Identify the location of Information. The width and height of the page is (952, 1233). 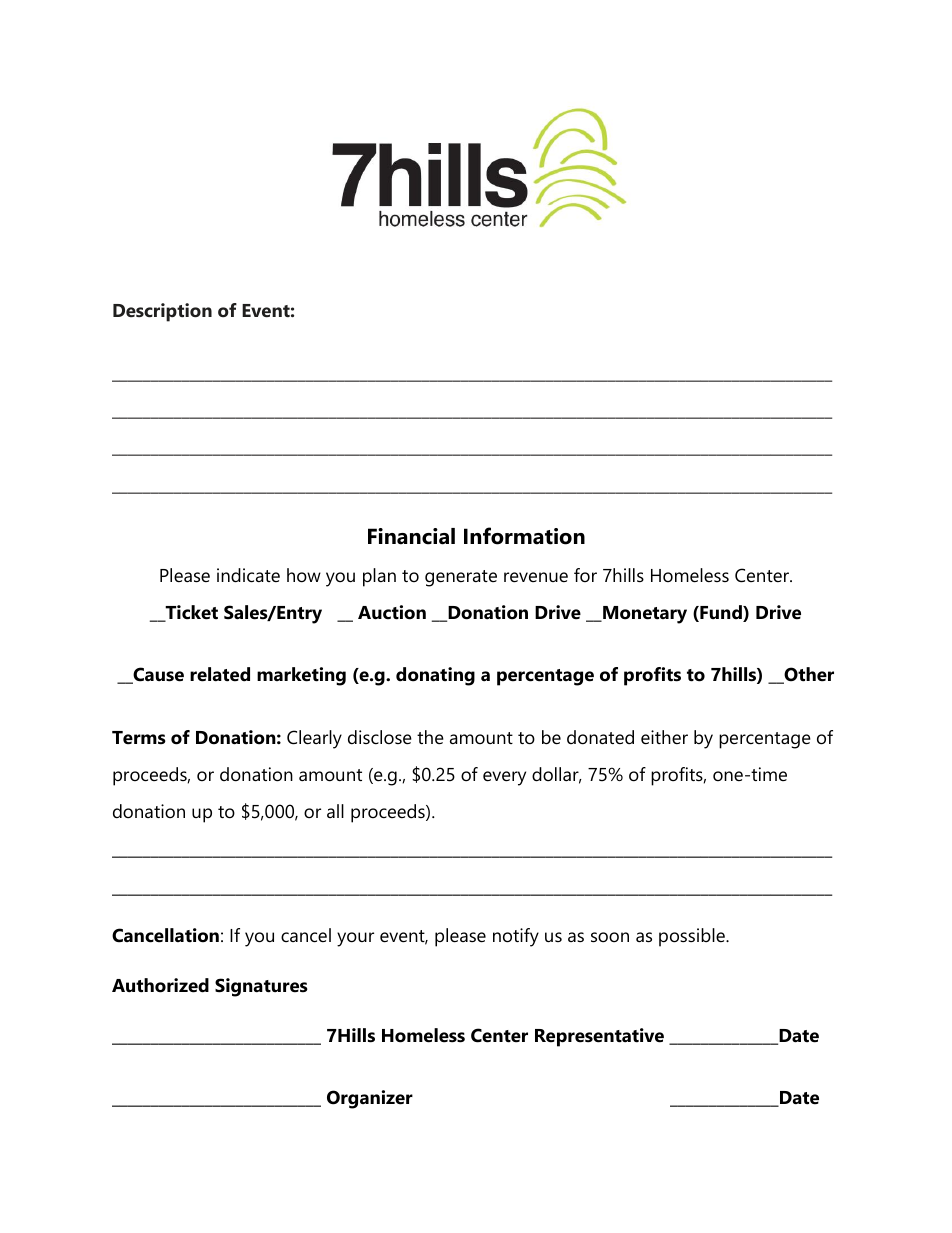
(524, 536).
